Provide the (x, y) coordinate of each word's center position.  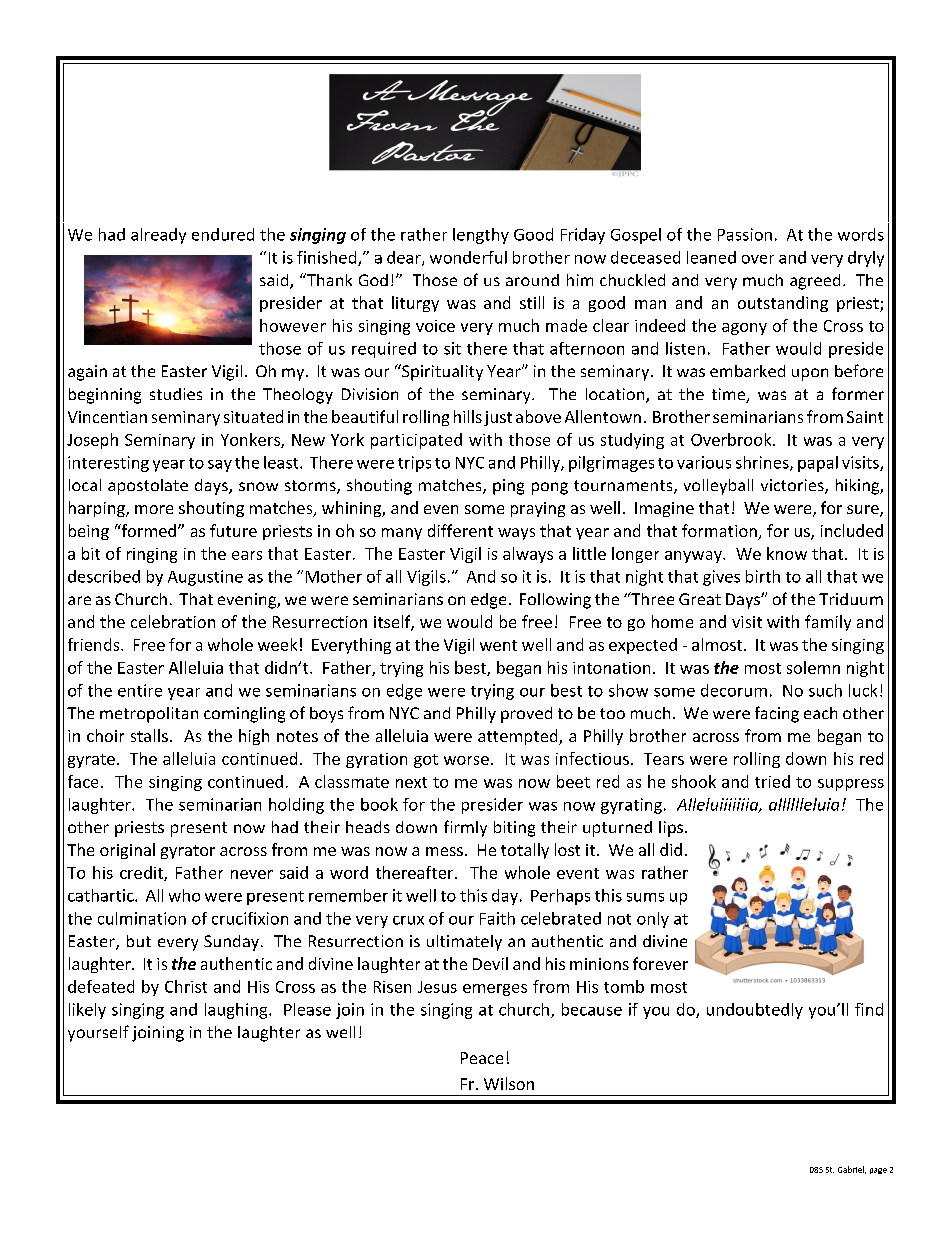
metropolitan (149, 715)
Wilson (509, 1083)
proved (526, 715)
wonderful (468, 257)
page (878, 1171)
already (158, 236)
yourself (98, 1033)
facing (777, 714)
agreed (815, 282)
